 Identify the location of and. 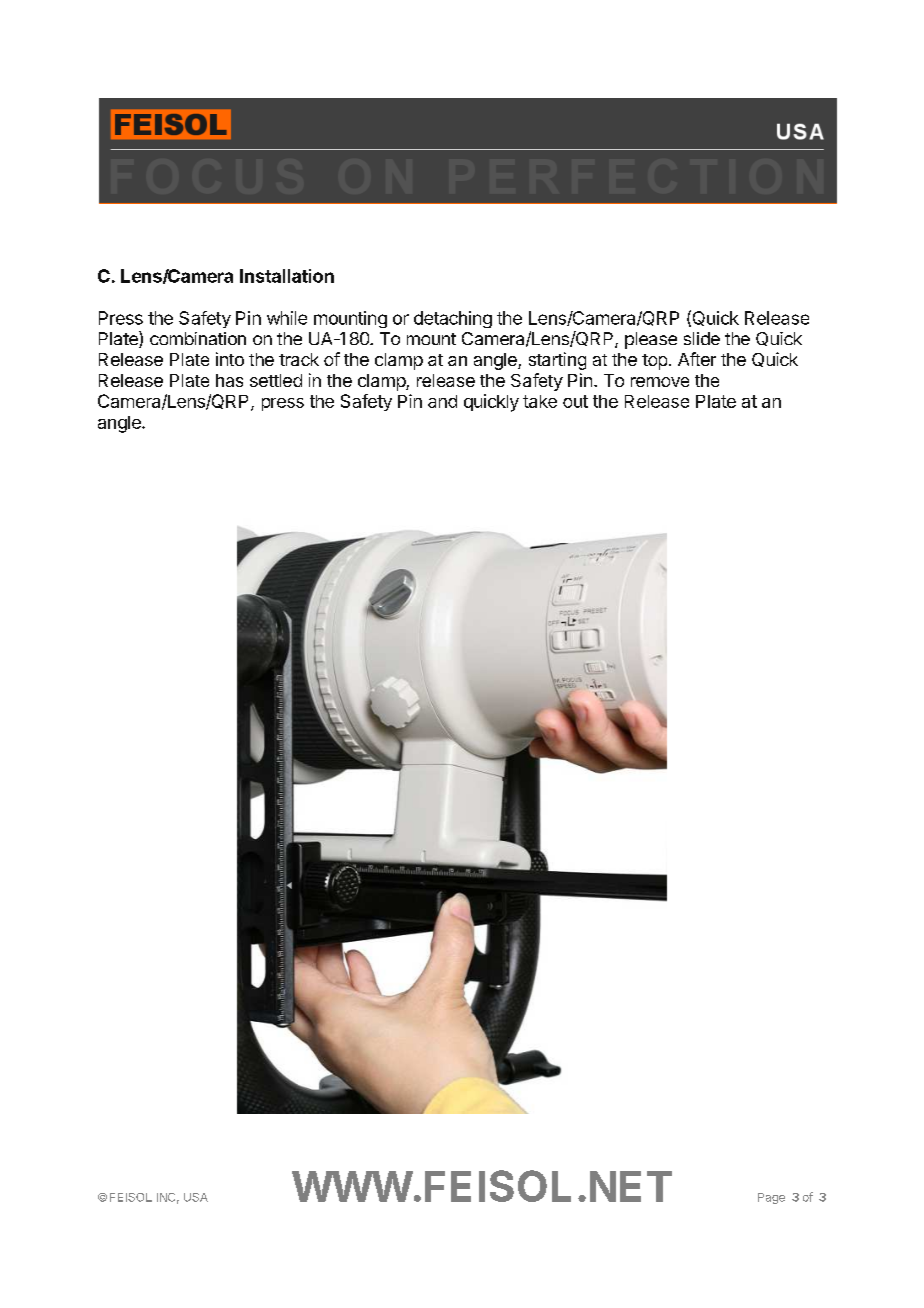
(442, 401).
